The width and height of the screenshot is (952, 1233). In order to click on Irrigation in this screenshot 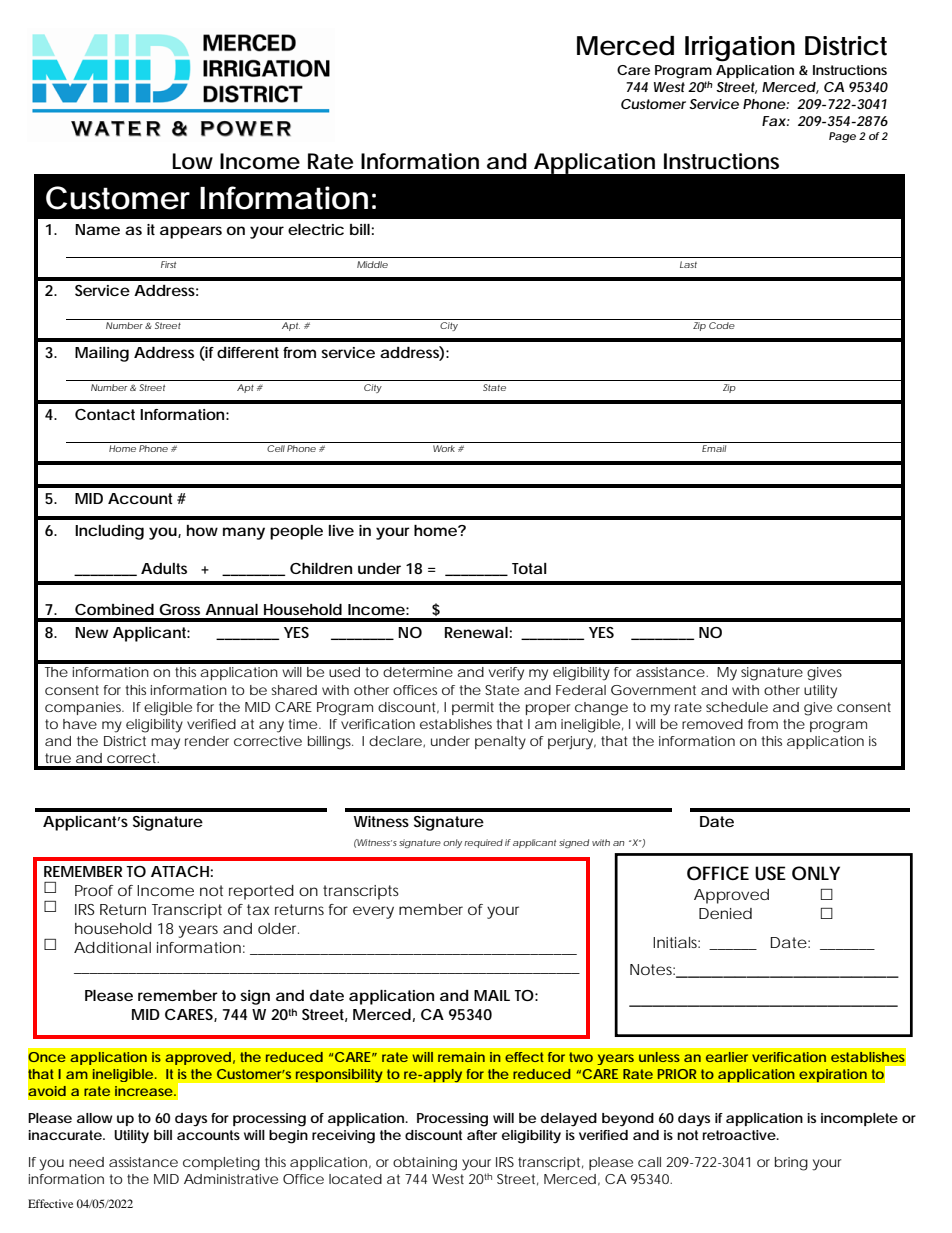, I will do `click(740, 49)`.
